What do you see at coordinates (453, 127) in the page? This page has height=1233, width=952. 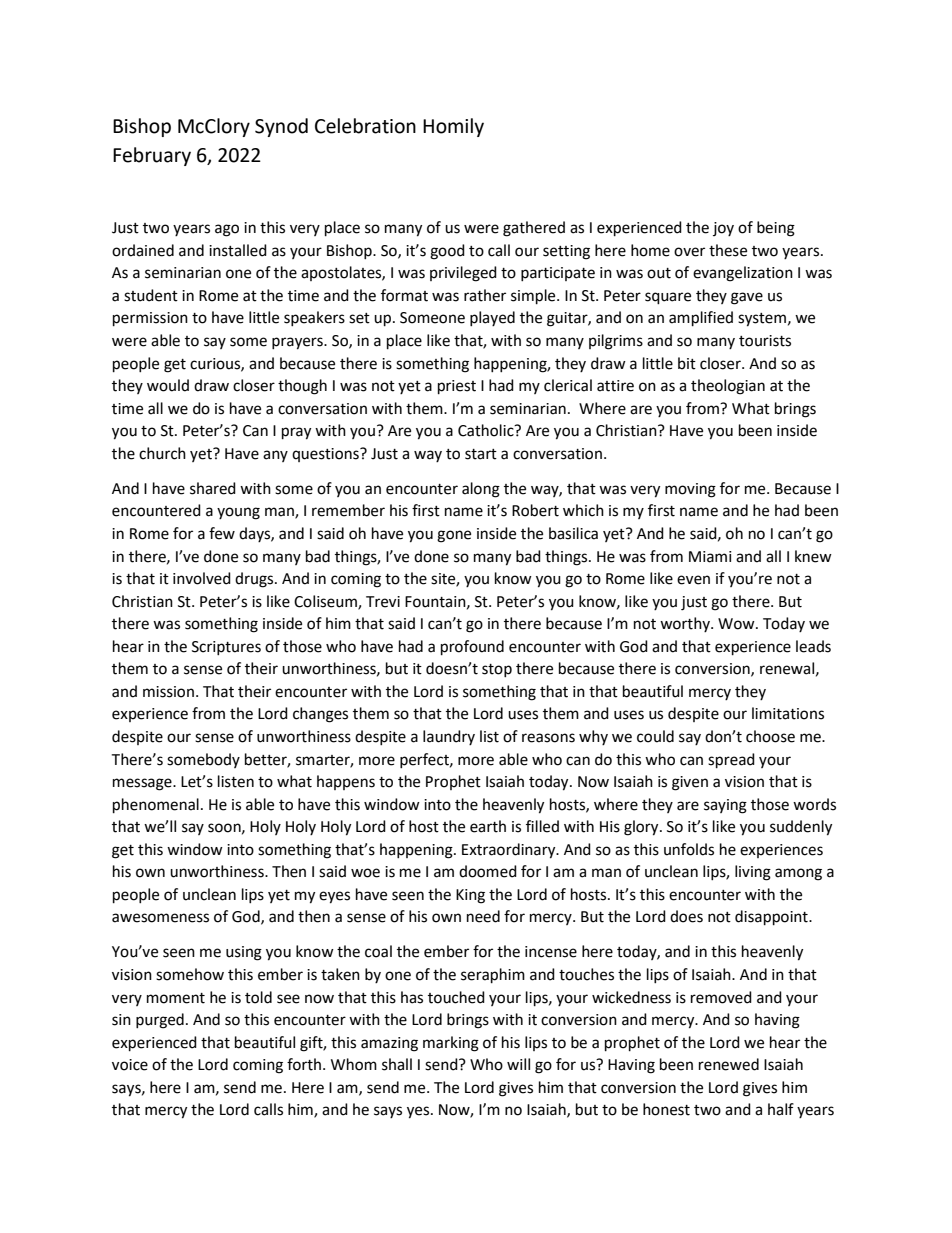 I see `Homily` at bounding box center [453, 127].
